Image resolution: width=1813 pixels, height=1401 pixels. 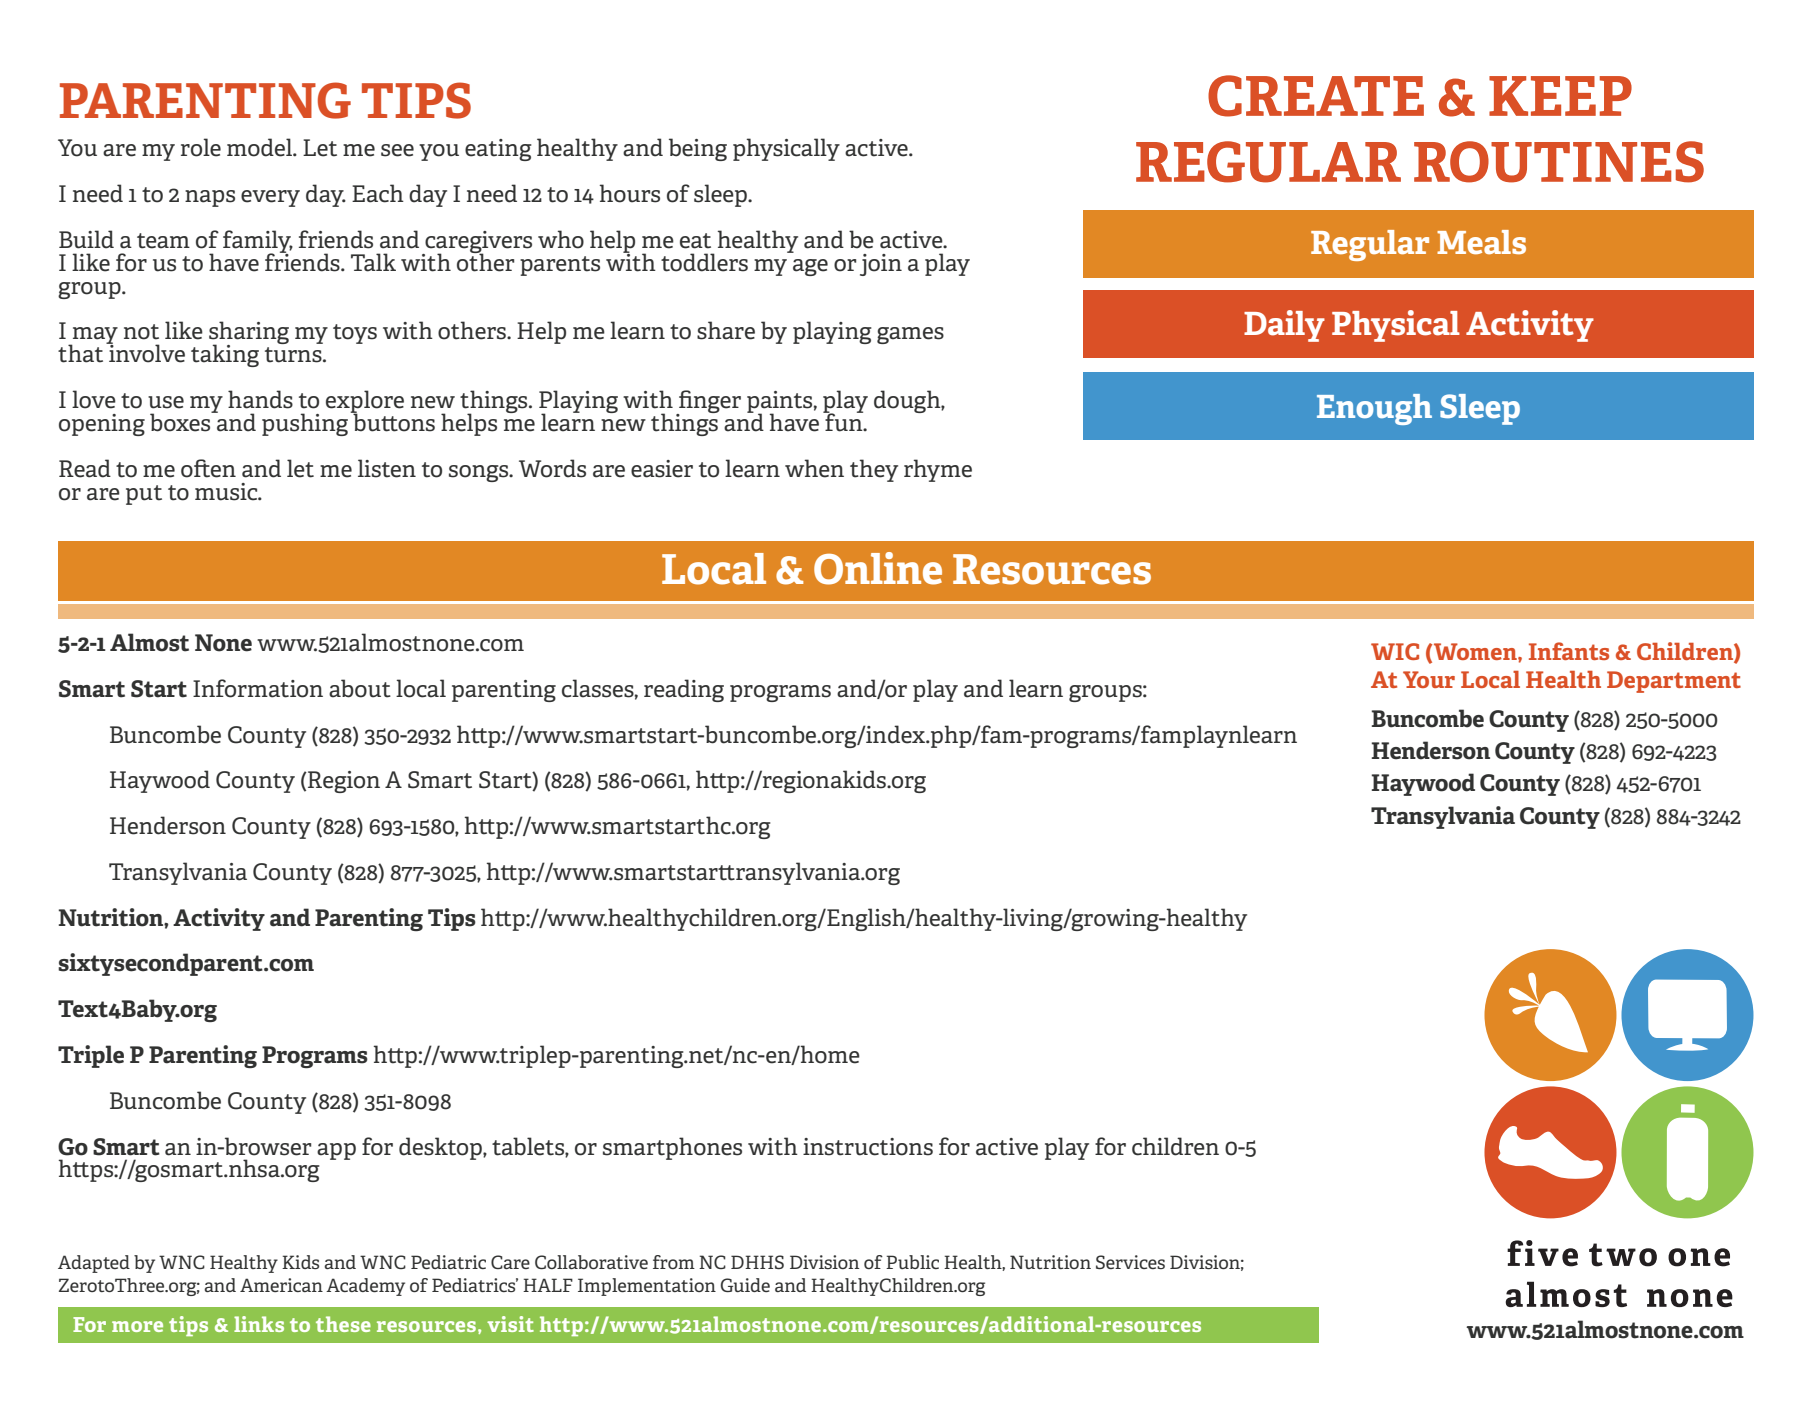 I want to click on Your, so click(x=1429, y=679).
